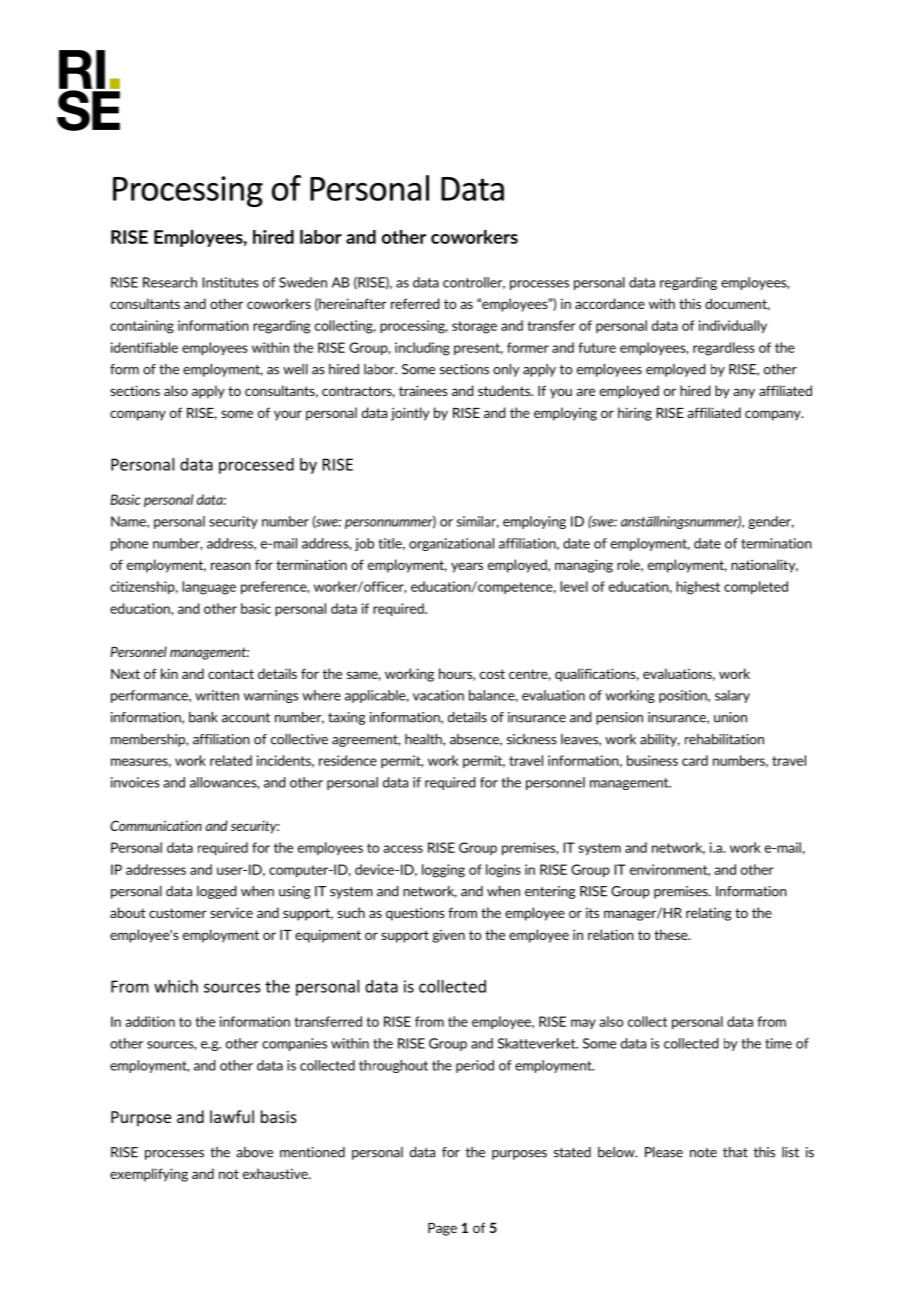  What do you see at coordinates (709, 914) in the screenshot?
I see `relating` at bounding box center [709, 914].
